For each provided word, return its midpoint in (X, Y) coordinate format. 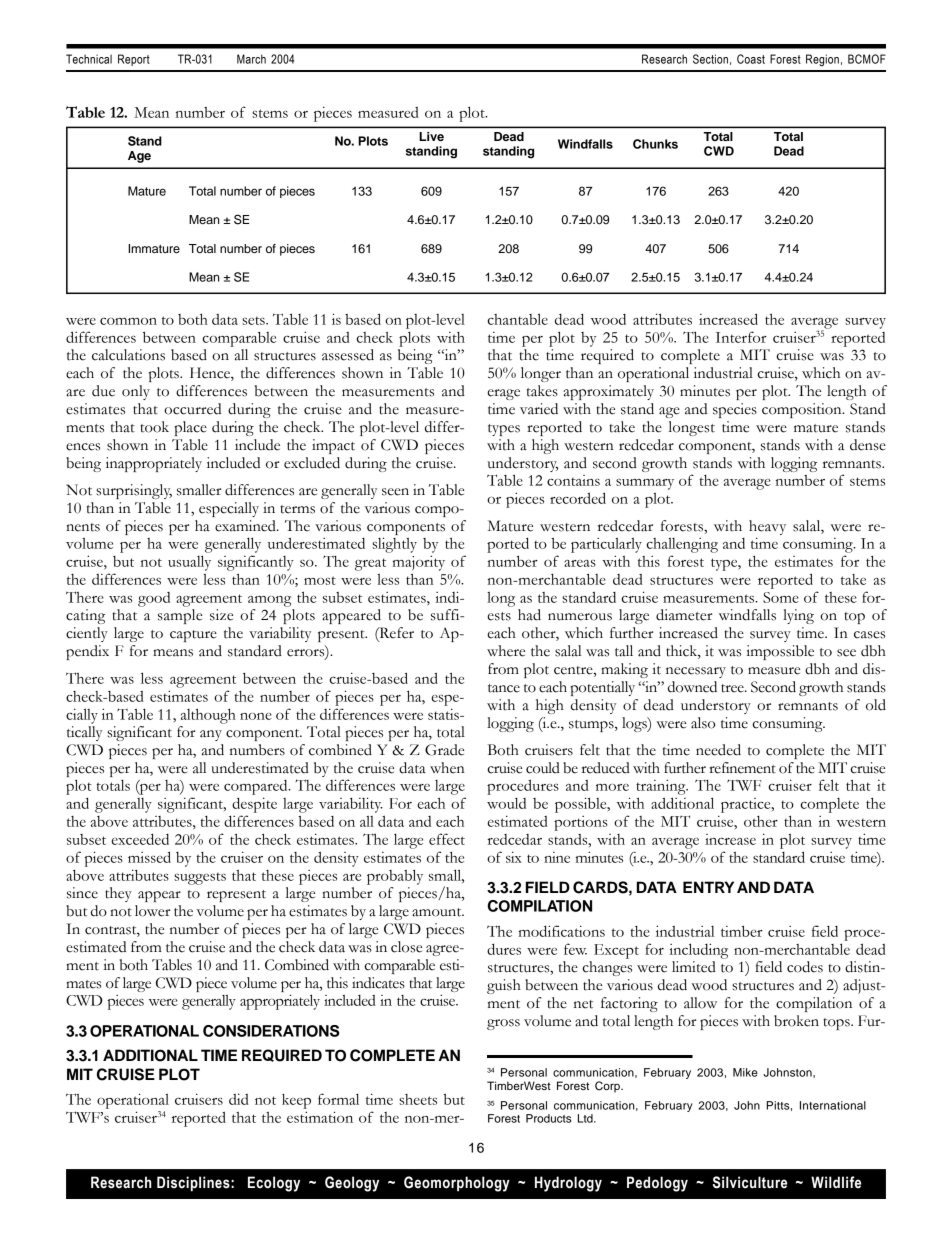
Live (431, 136)
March (251, 59)
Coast (751, 59)
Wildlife (836, 1182)
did (239, 1099)
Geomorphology (457, 1184)
